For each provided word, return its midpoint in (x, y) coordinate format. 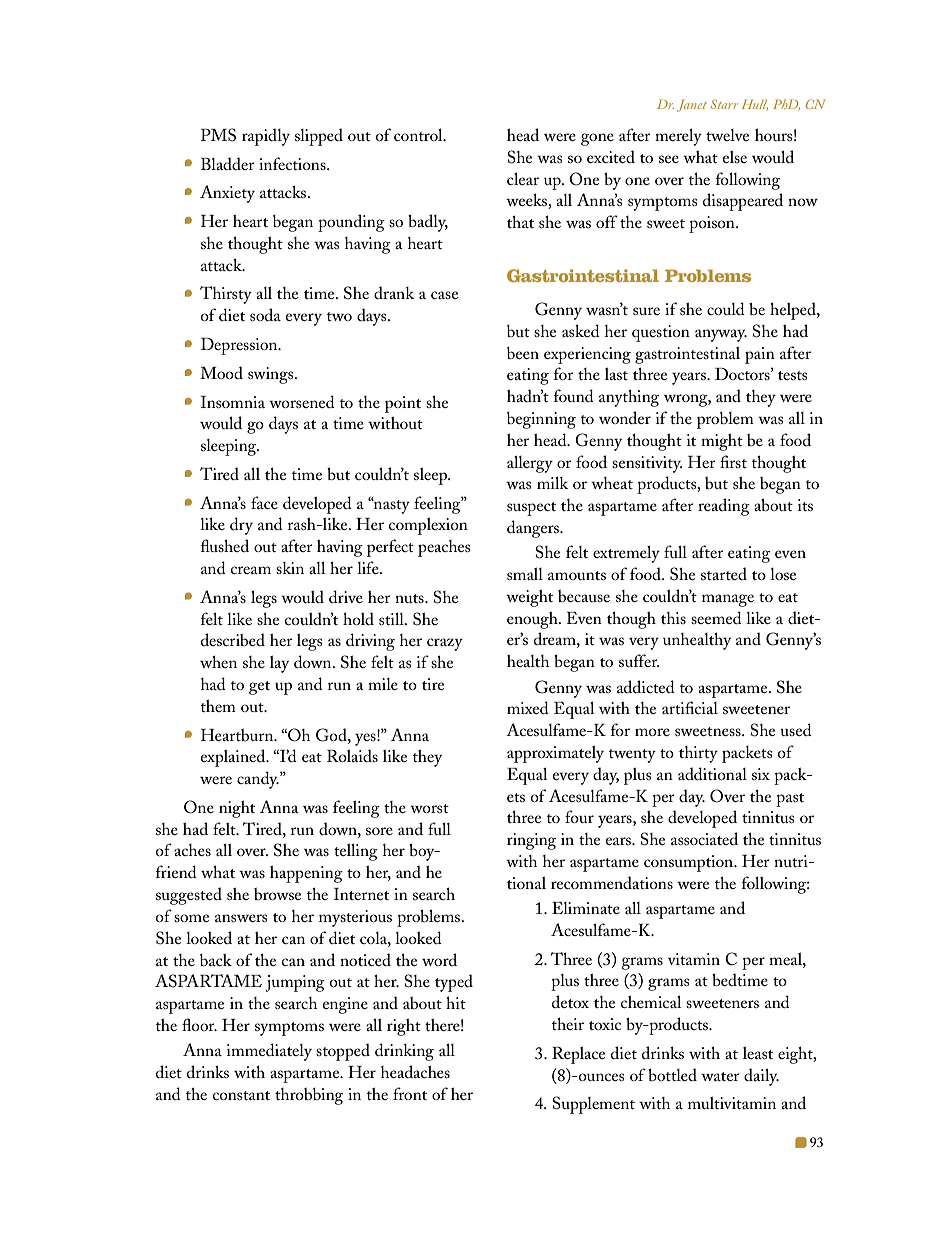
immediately (269, 1052)
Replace (578, 1055)
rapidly (266, 137)
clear (523, 179)
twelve (727, 135)
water (720, 1076)
